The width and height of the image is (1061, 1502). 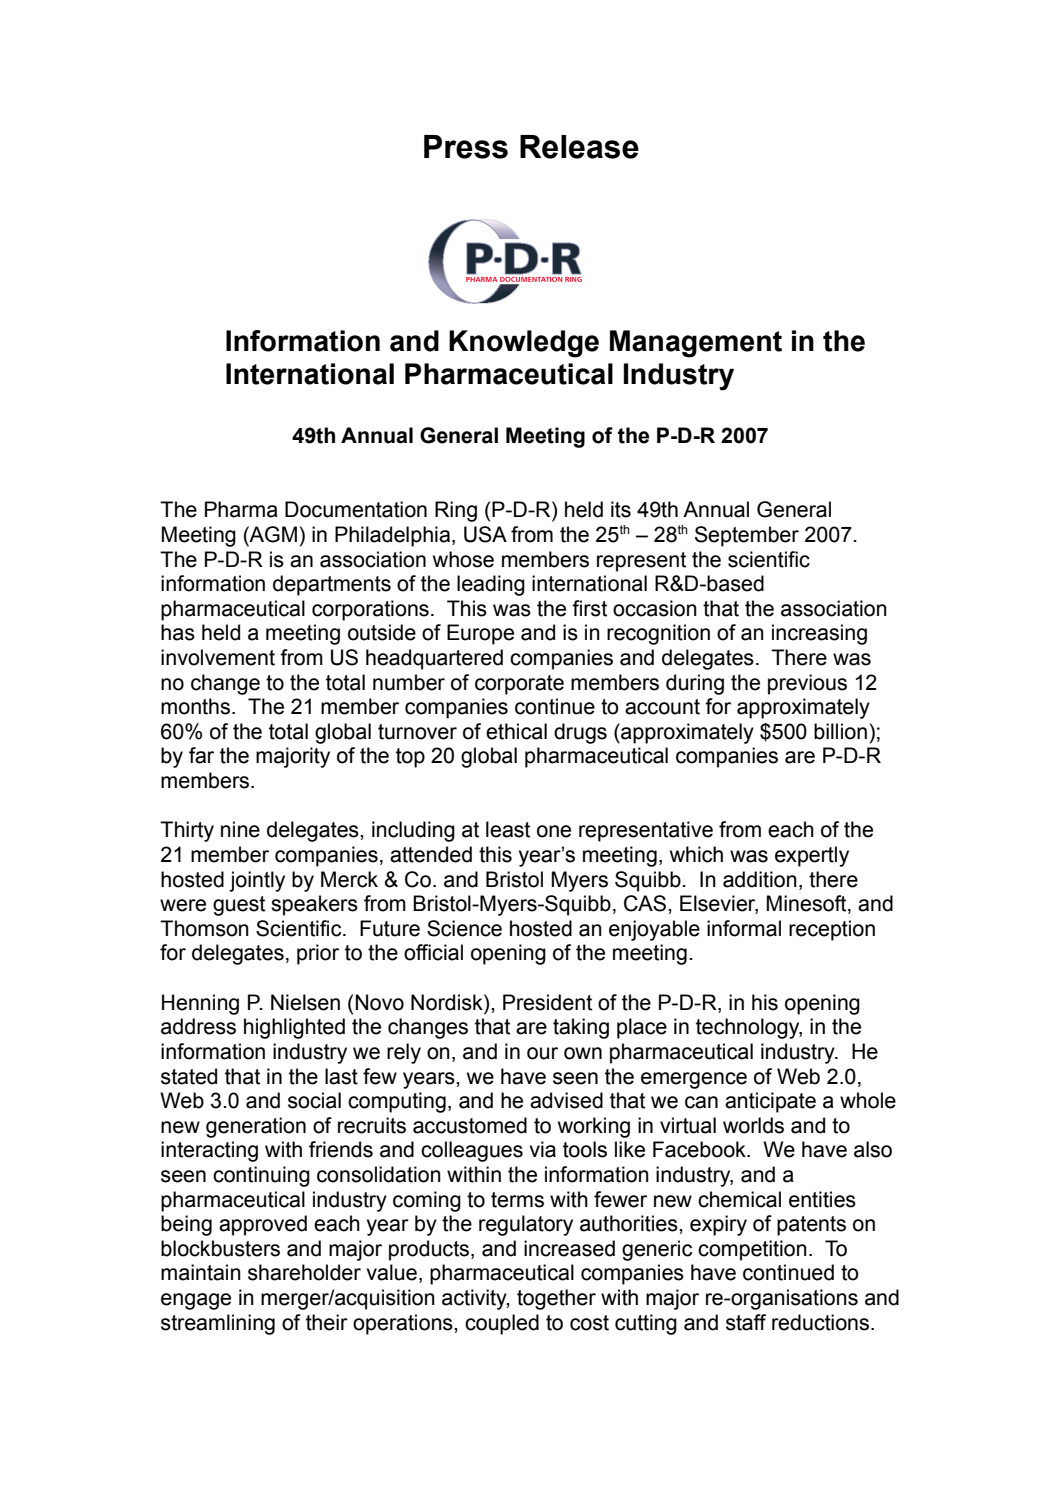 I want to click on Press, so click(x=466, y=147).
